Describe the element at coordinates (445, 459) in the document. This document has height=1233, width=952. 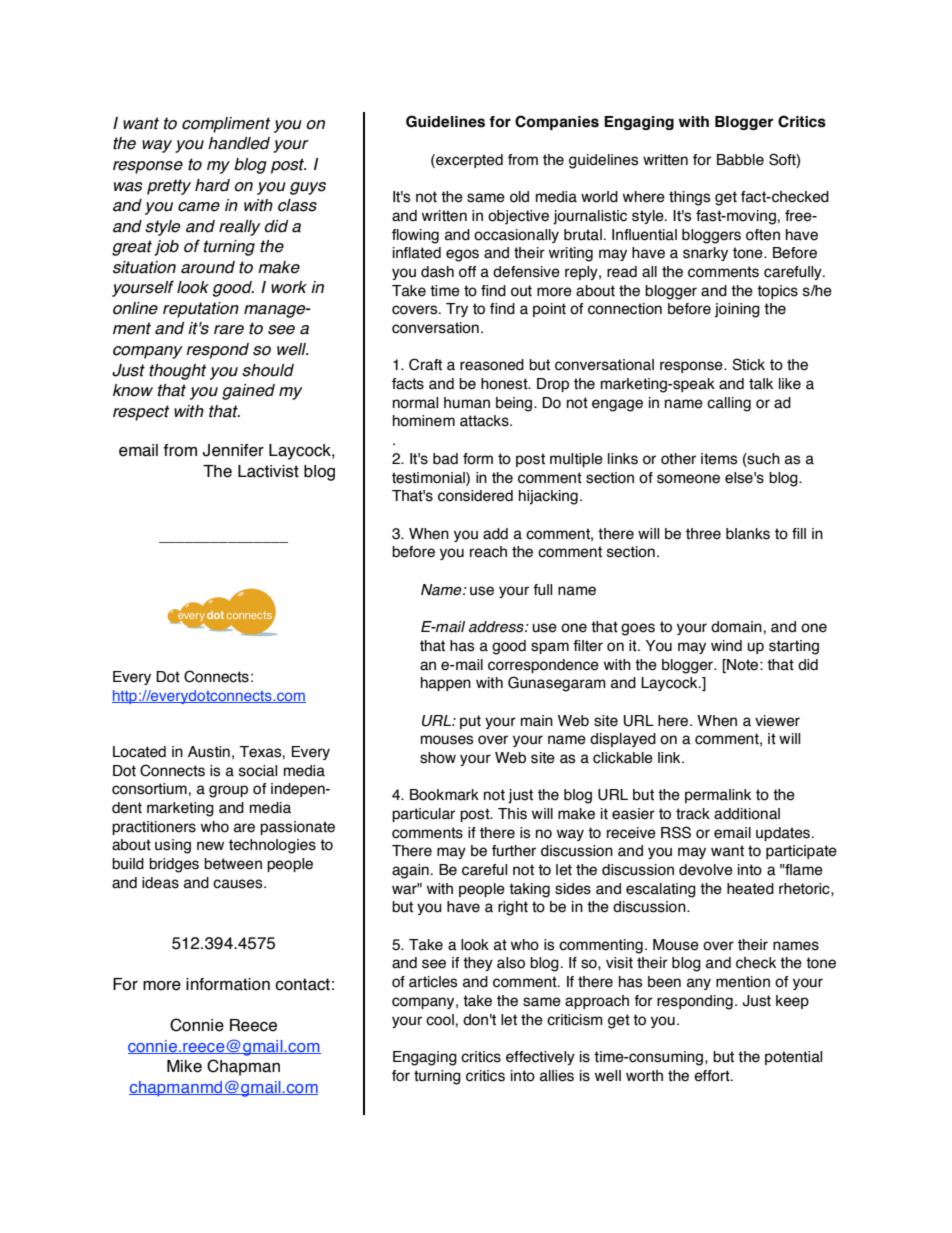
I see `bad` at that location.
